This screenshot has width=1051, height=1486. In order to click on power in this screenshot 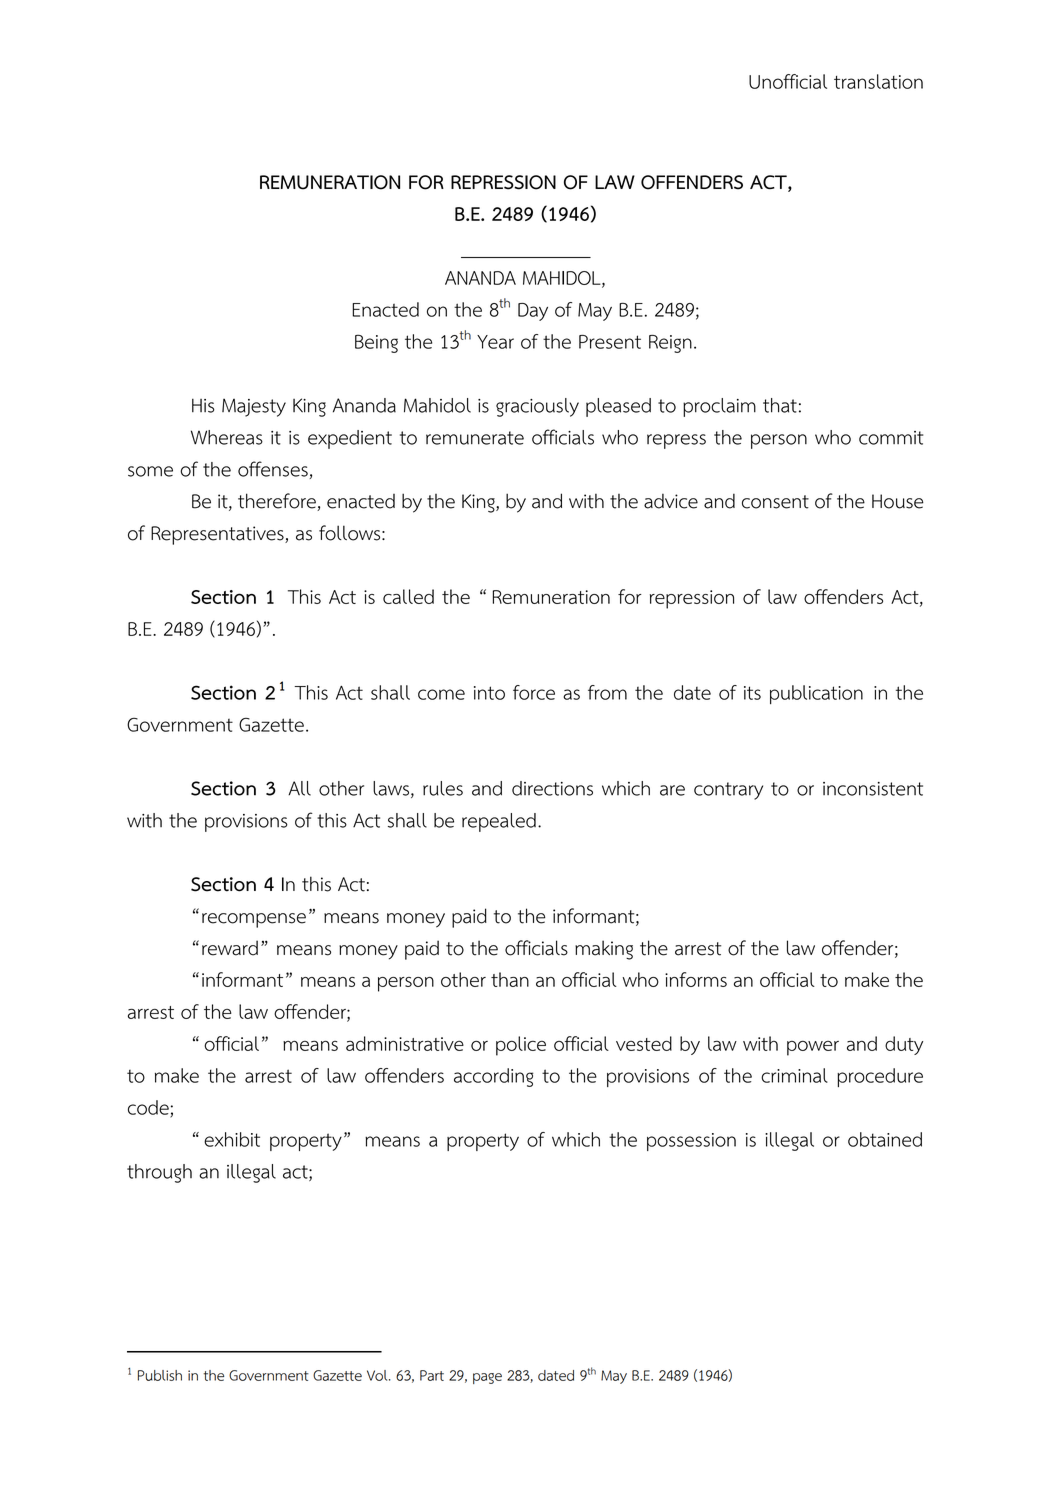, I will do `click(813, 1048)`.
